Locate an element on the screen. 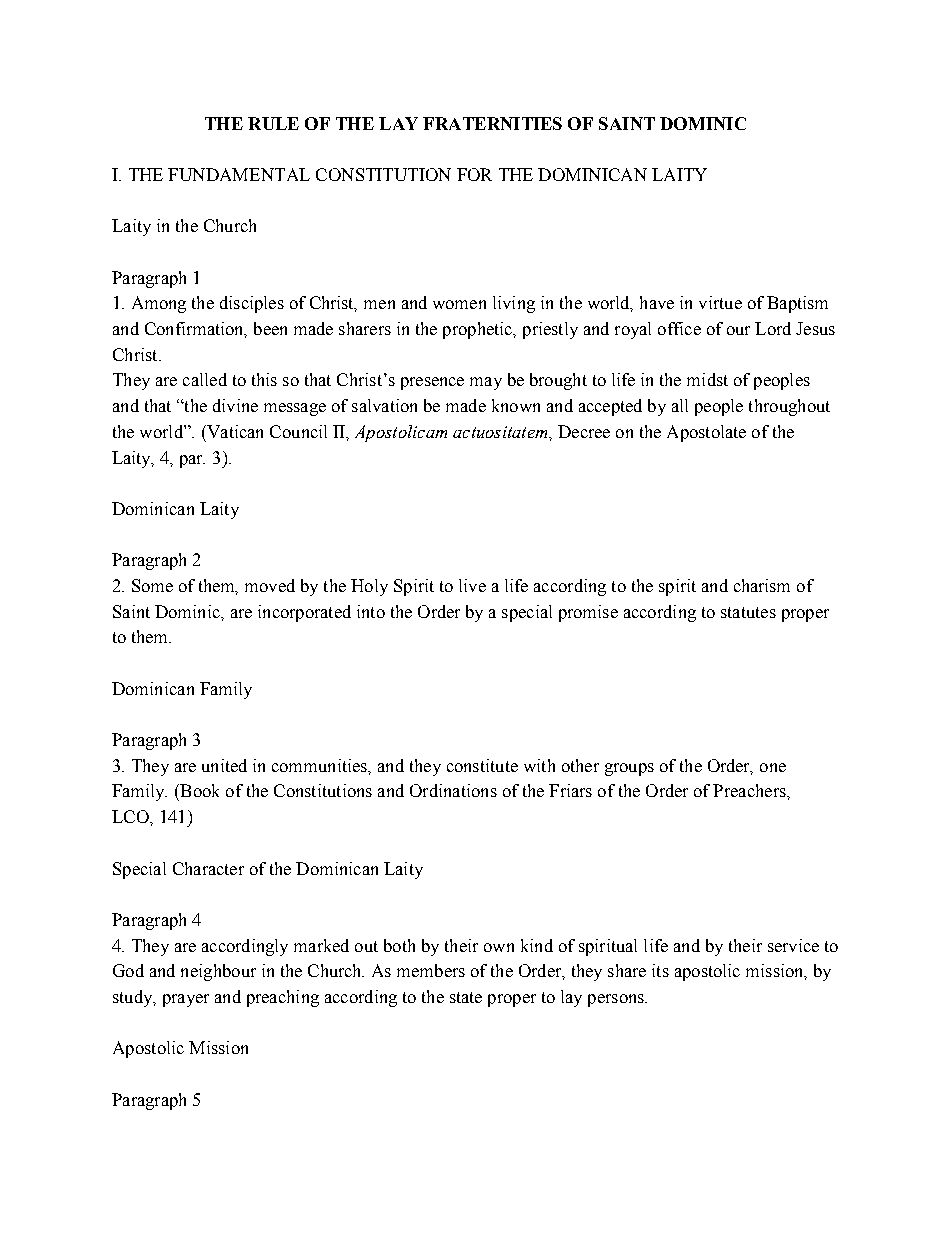 The image size is (952, 1233). FUNDAMENTAL is located at coordinates (239, 174).
